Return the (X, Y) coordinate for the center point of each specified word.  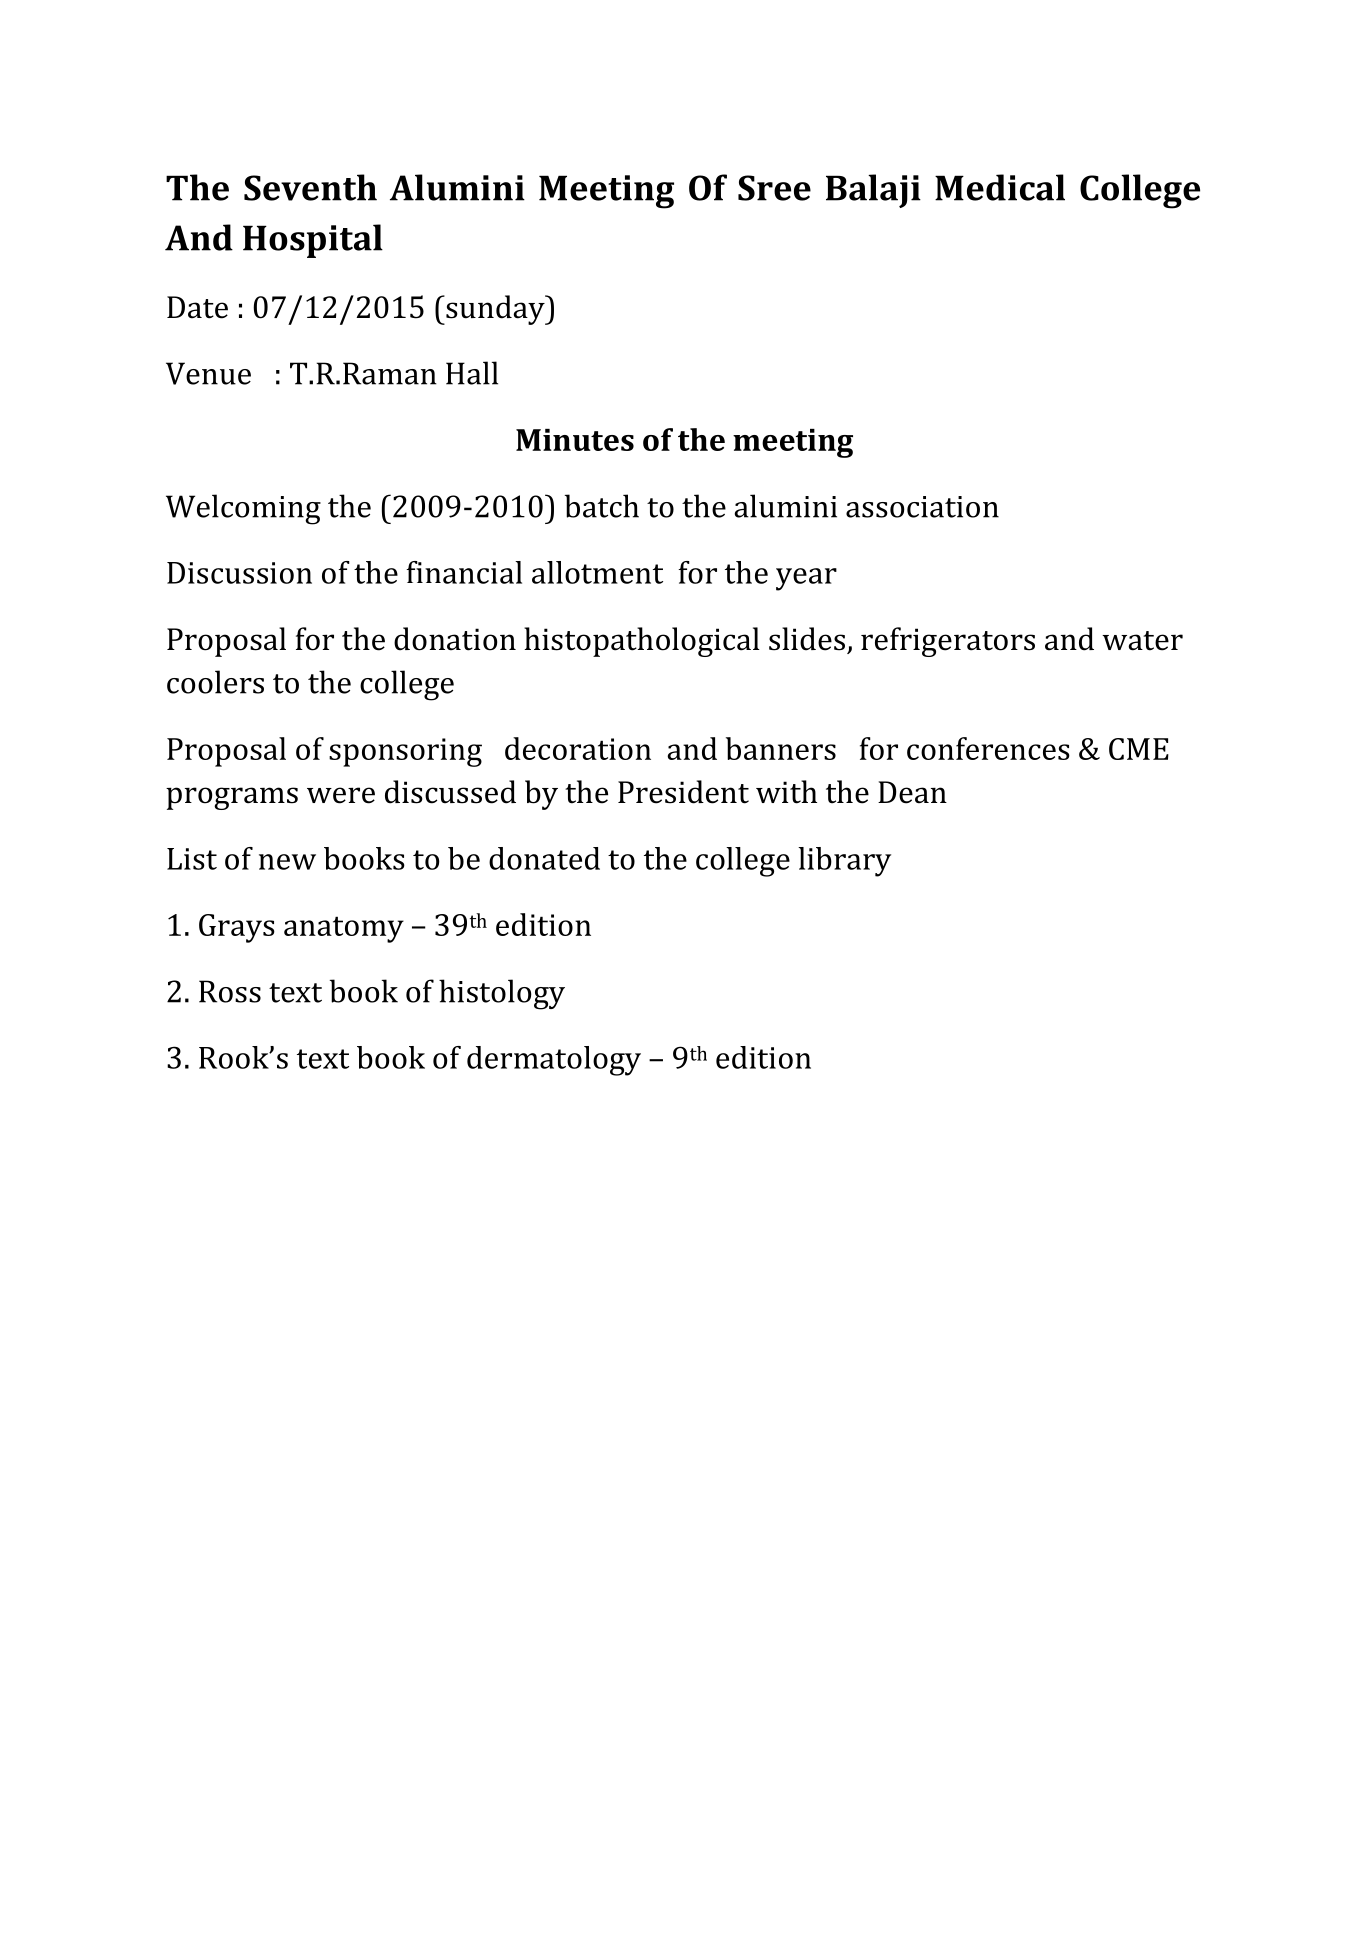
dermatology (554, 1061)
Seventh (310, 187)
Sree (774, 188)
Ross (230, 991)
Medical (1000, 187)
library (844, 862)
